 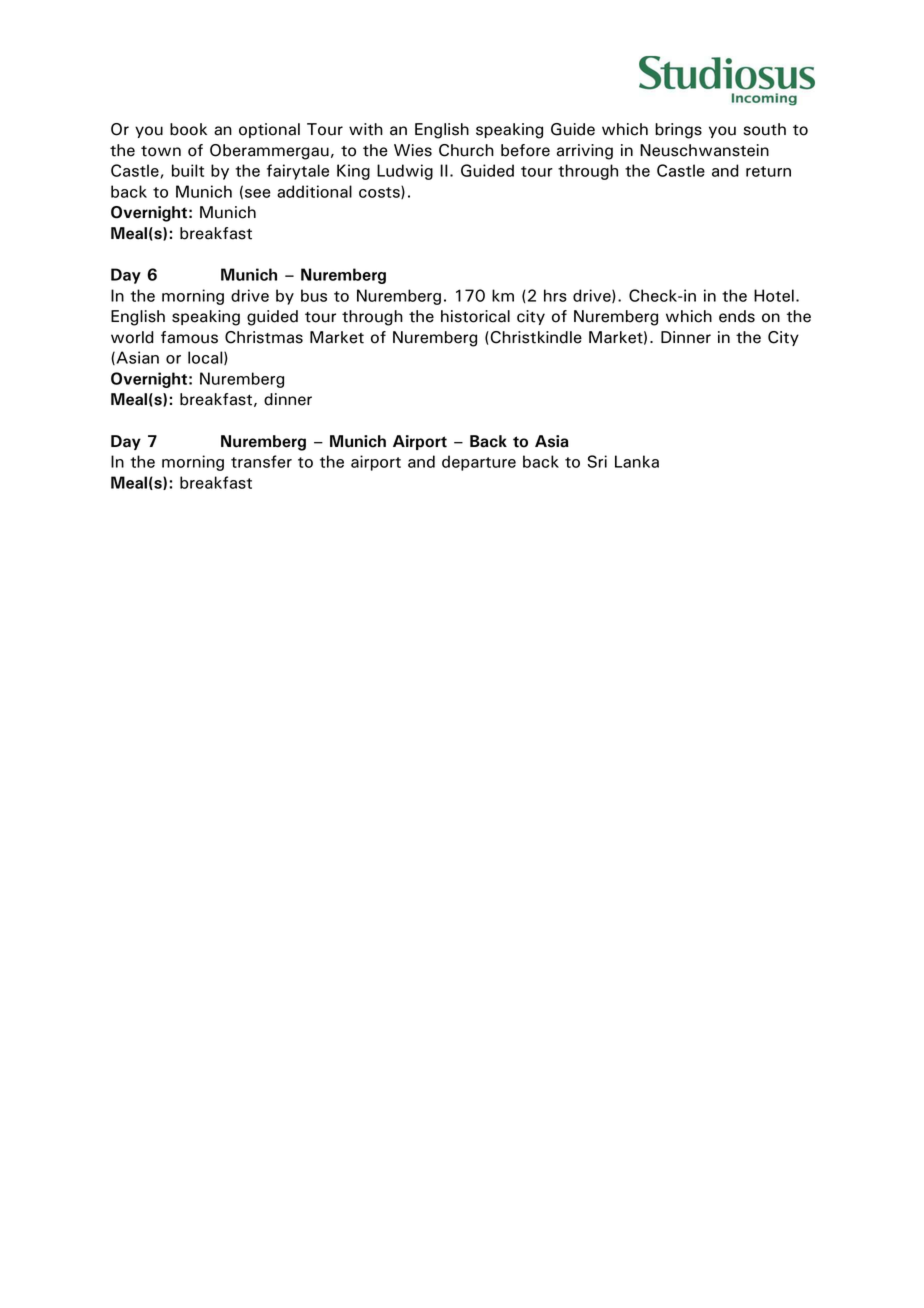 What do you see at coordinates (188, 129) in the screenshot?
I see `book` at bounding box center [188, 129].
